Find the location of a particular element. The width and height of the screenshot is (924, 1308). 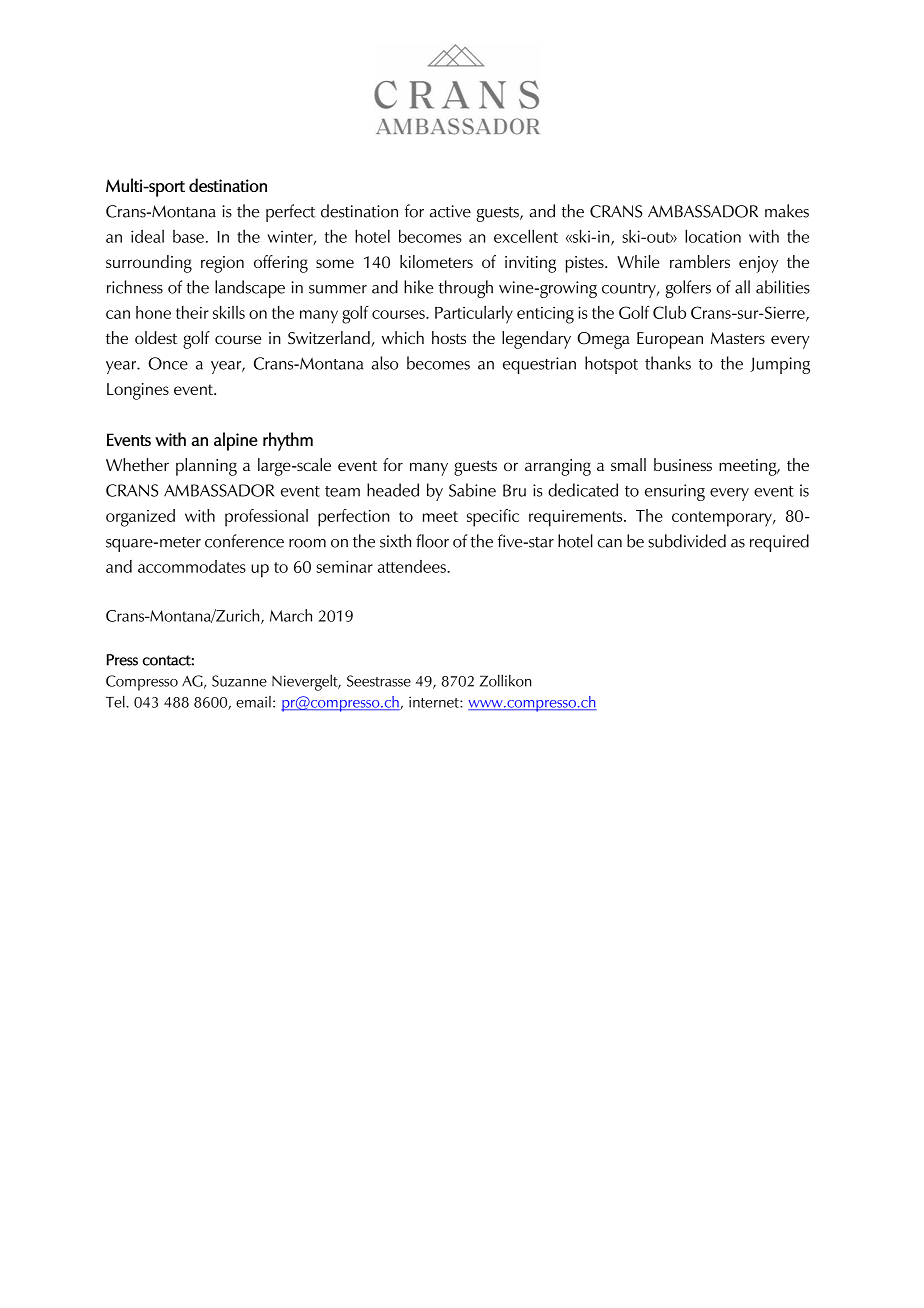

Suzanne is located at coordinates (239, 681).
